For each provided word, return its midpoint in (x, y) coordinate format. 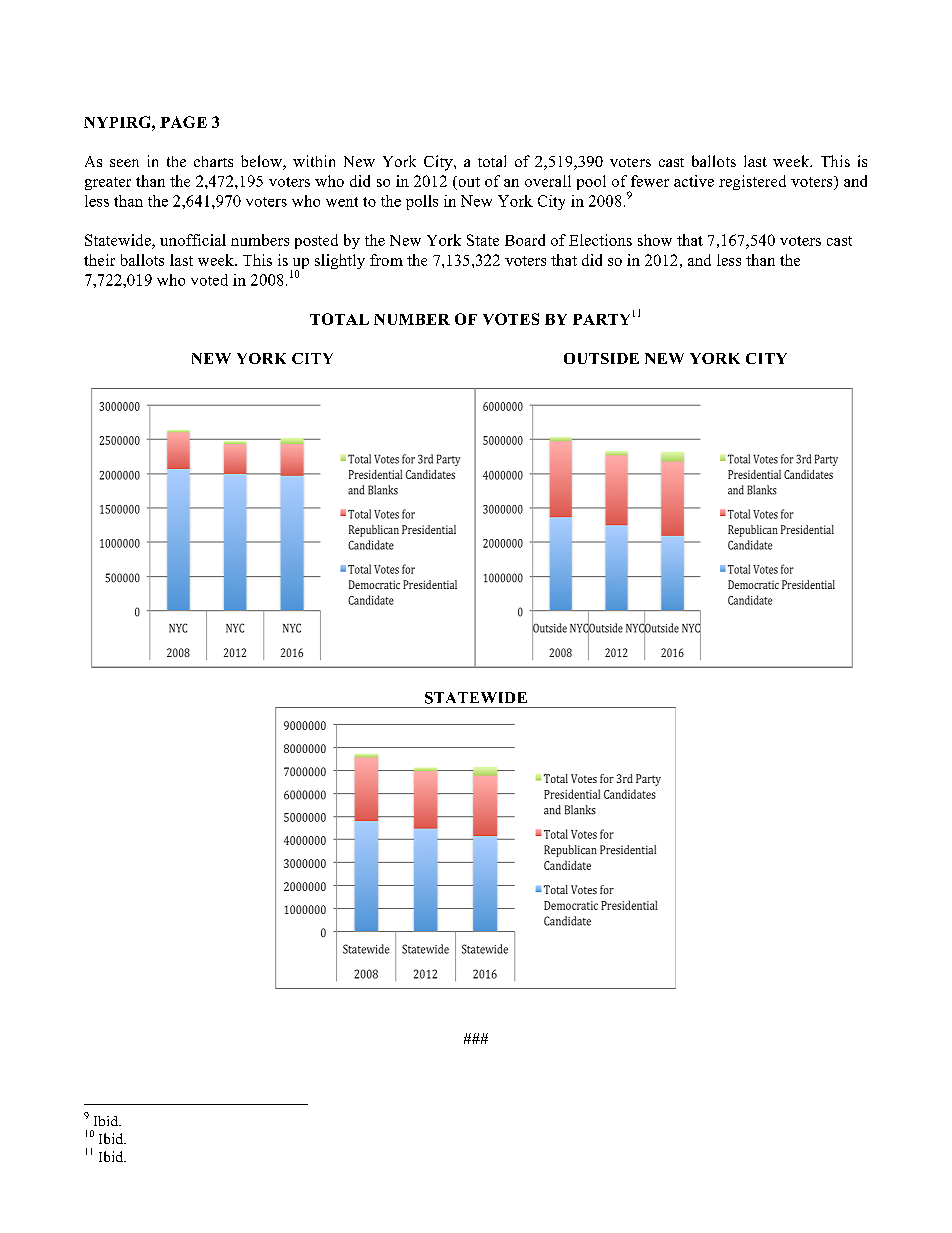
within (314, 161)
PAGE (183, 122)
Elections (600, 240)
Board (525, 240)
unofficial (193, 240)
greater (108, 183)
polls (422, 202)
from (386, 260)
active (694, 181)
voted (209, 280)
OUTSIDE (601, 358)
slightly (340, 261)
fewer (650, 181)
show (655, 240)
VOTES (511, 319)
